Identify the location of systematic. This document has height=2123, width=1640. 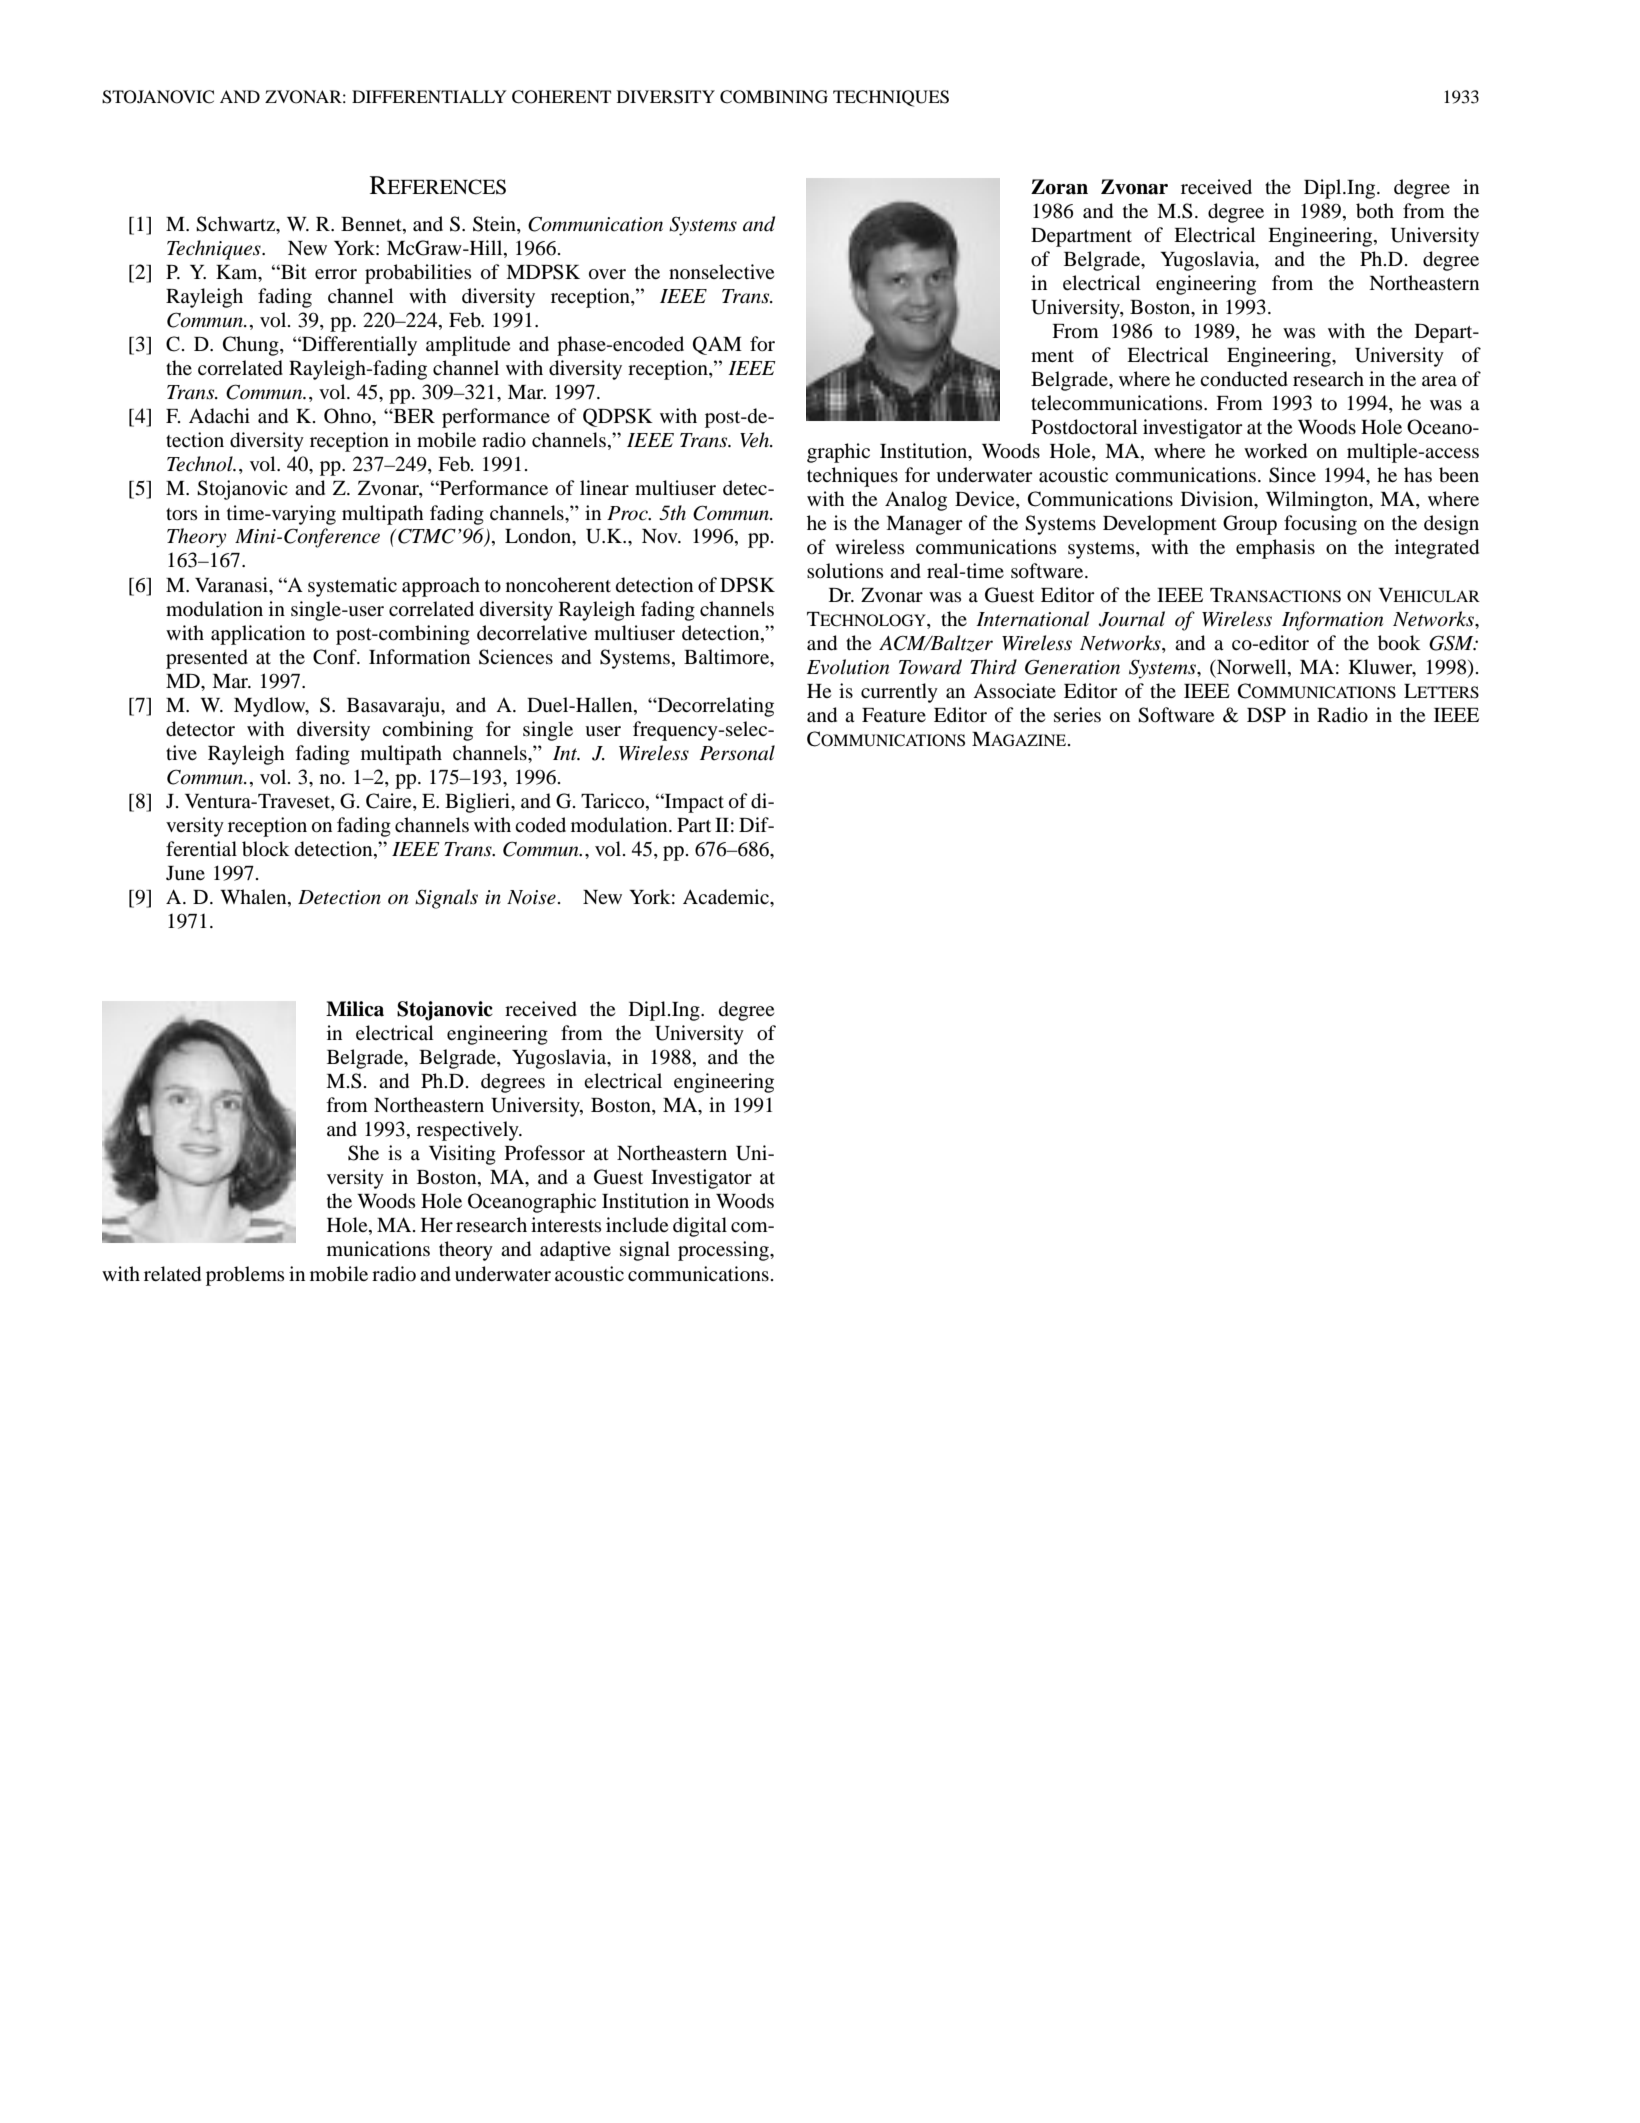
(352, 587).
